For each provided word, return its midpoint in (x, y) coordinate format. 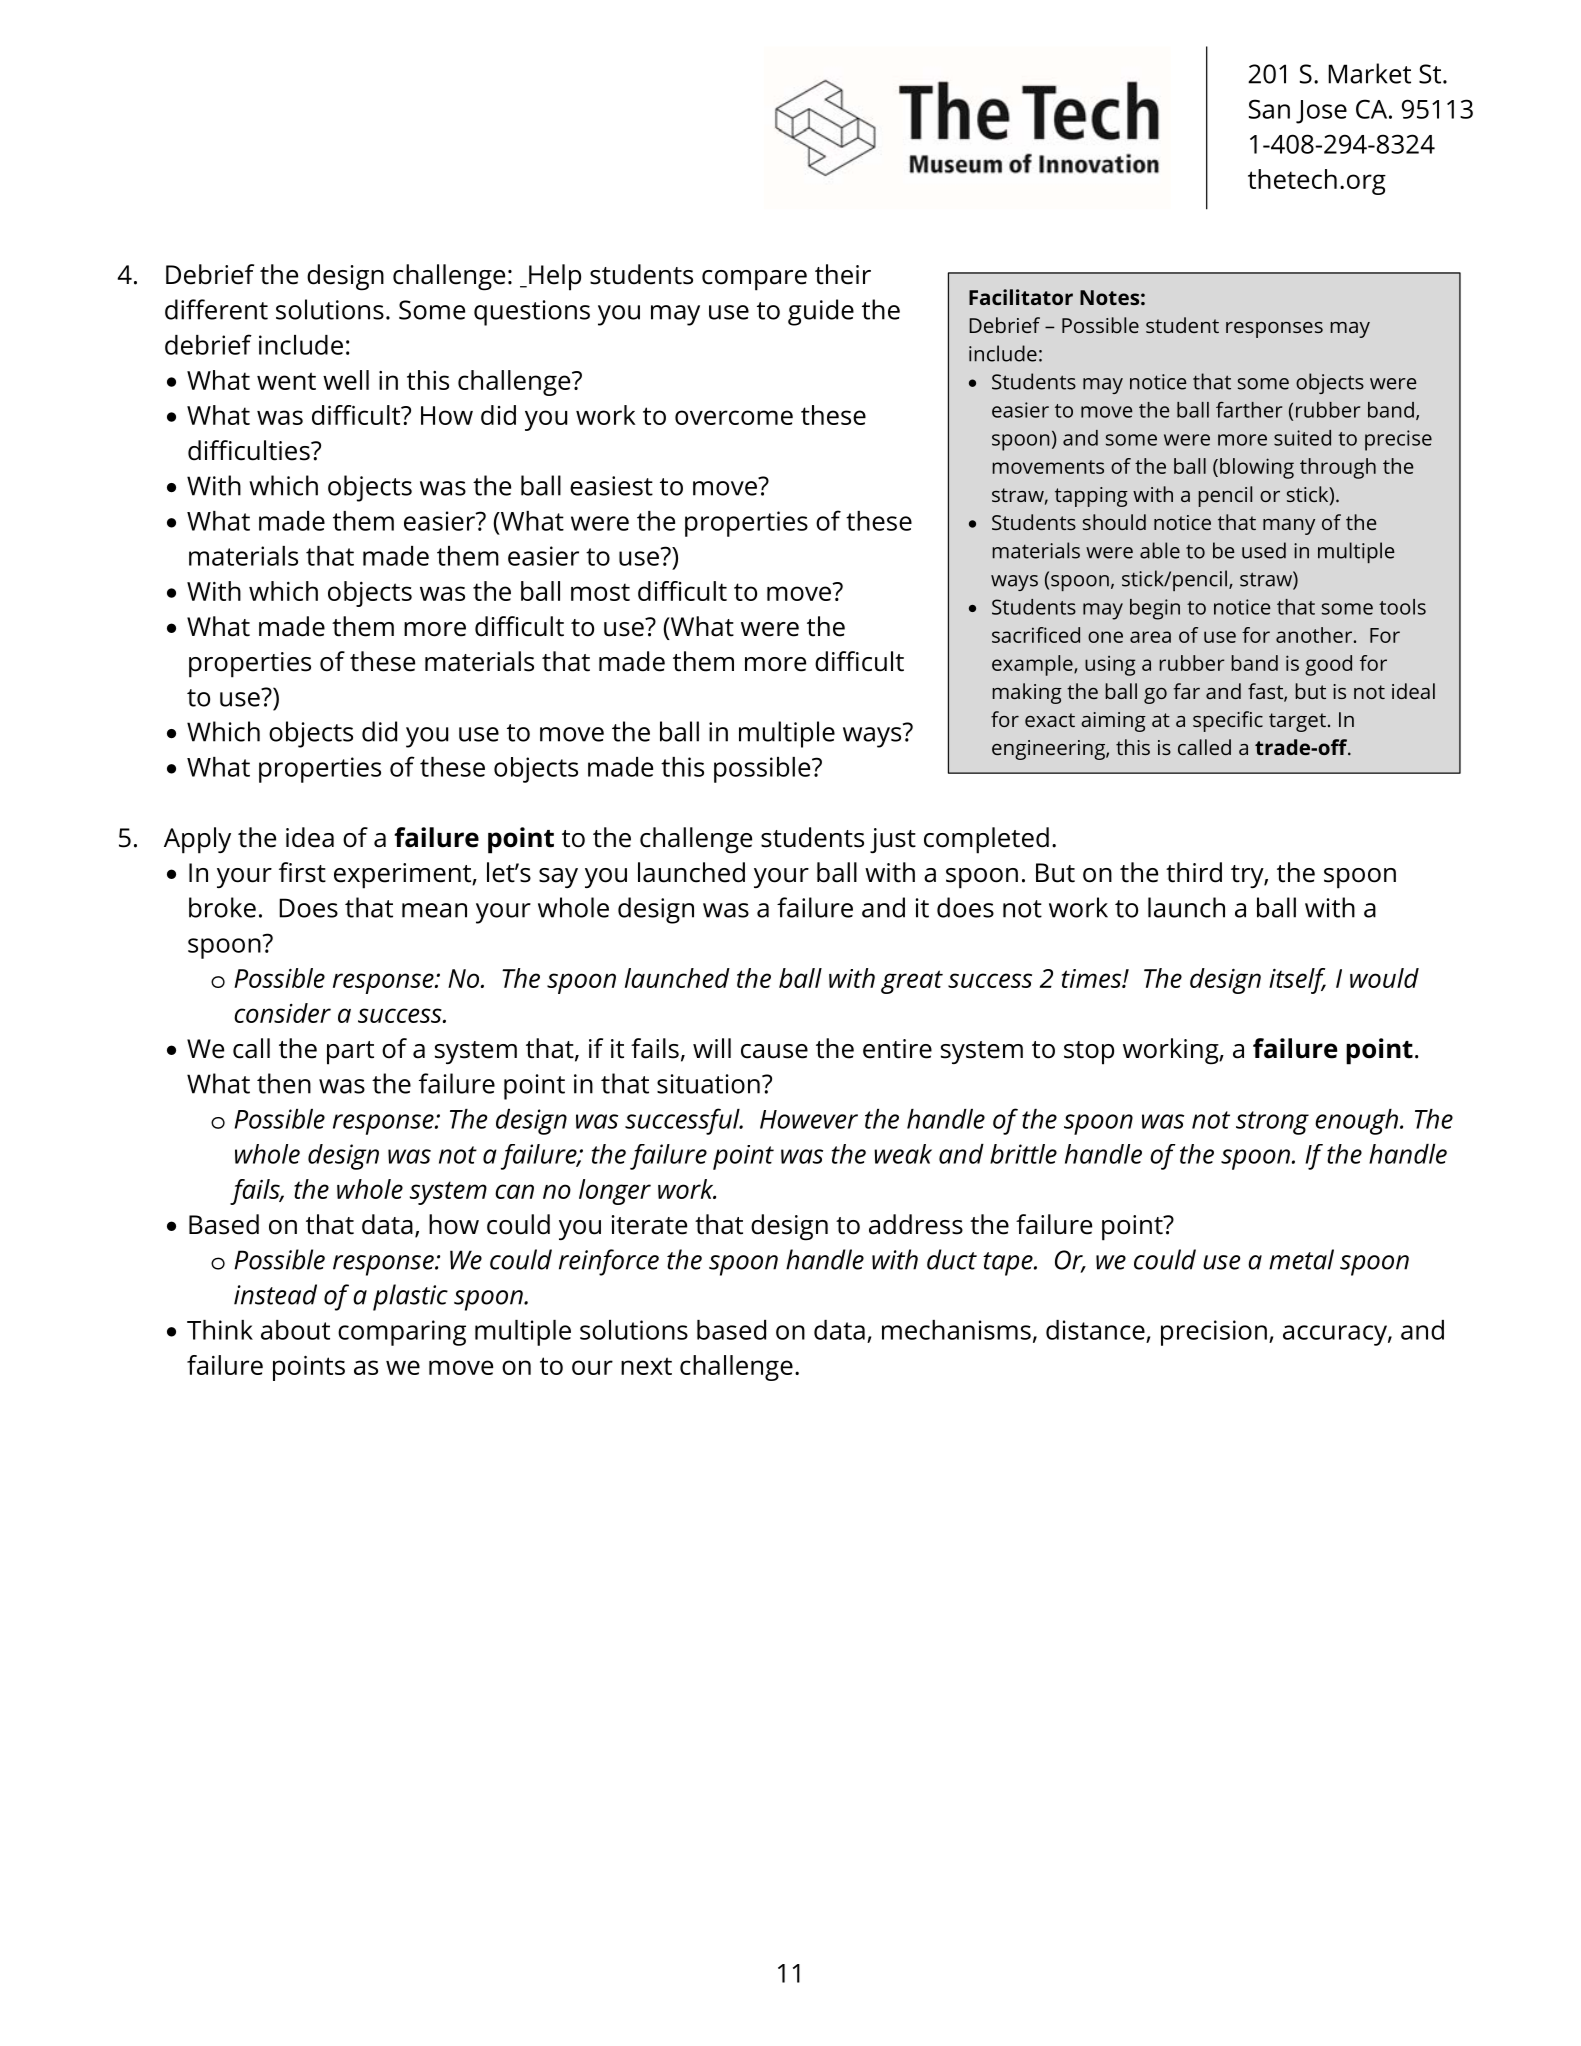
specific (1228, 721)
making (1027, 693)
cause (774, 1051)
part (350, 1053)
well (346, 380)
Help (555, 277)
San (1269, 109)
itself (1297, 981)
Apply (197, 840)
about (295, 1330)
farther (1249, 409)
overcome (734, 417)
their (843, 274)
